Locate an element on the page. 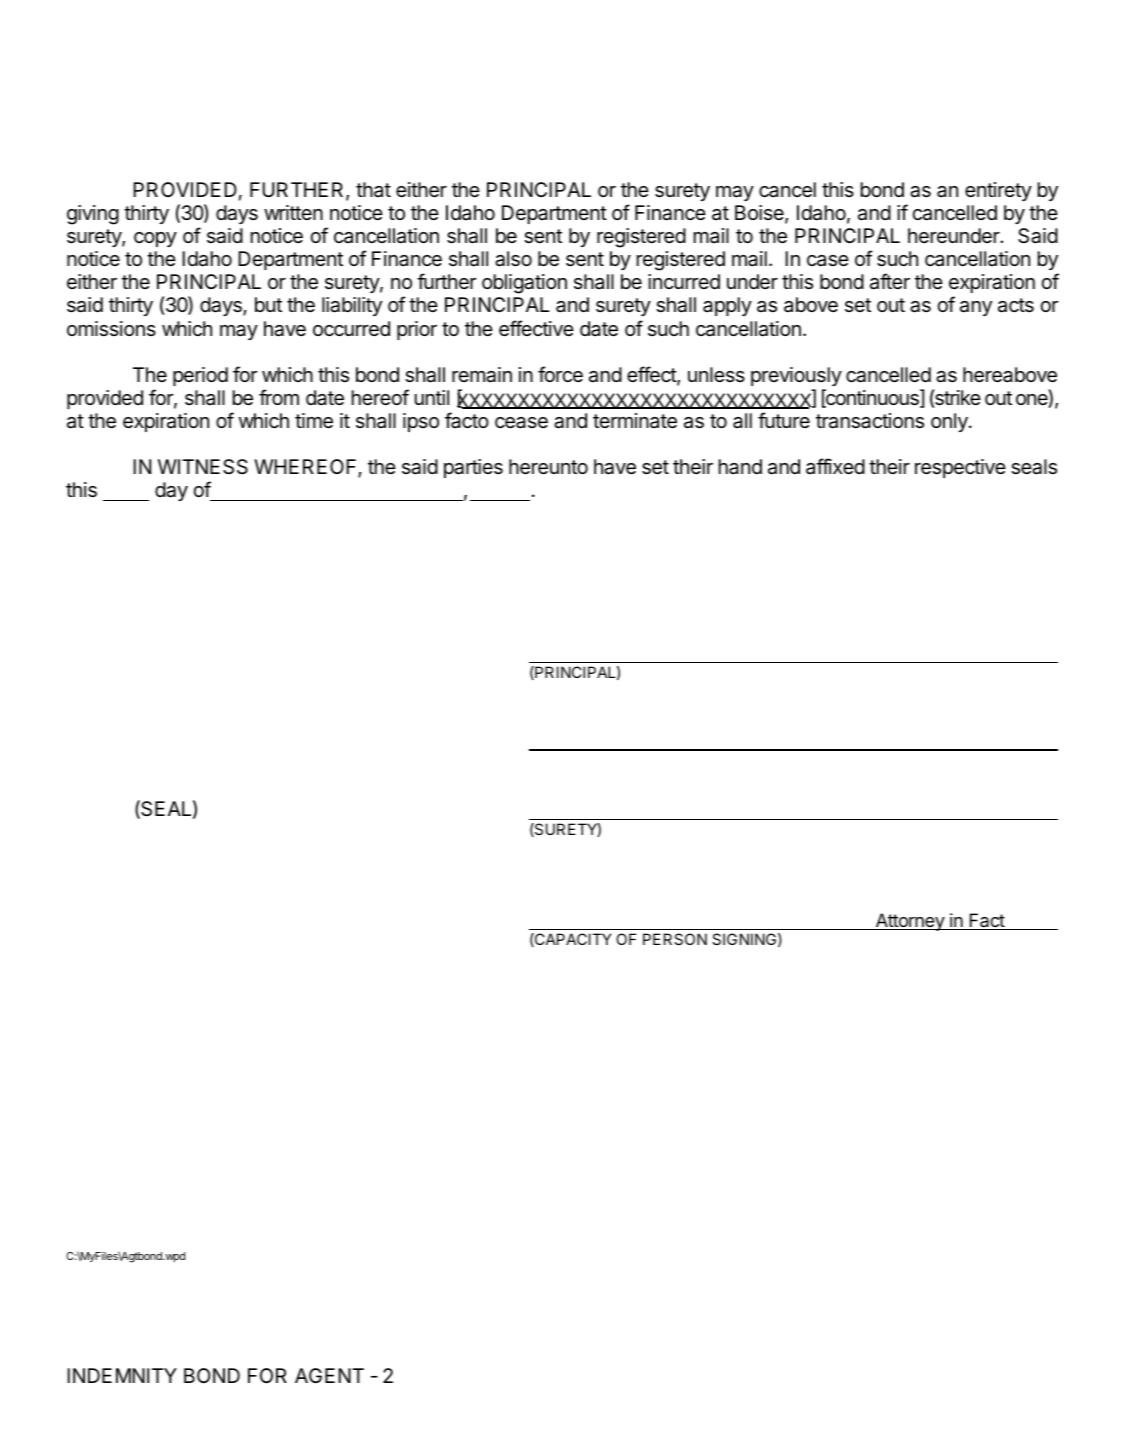  AGENT is located at coordinates (329, 1375).
